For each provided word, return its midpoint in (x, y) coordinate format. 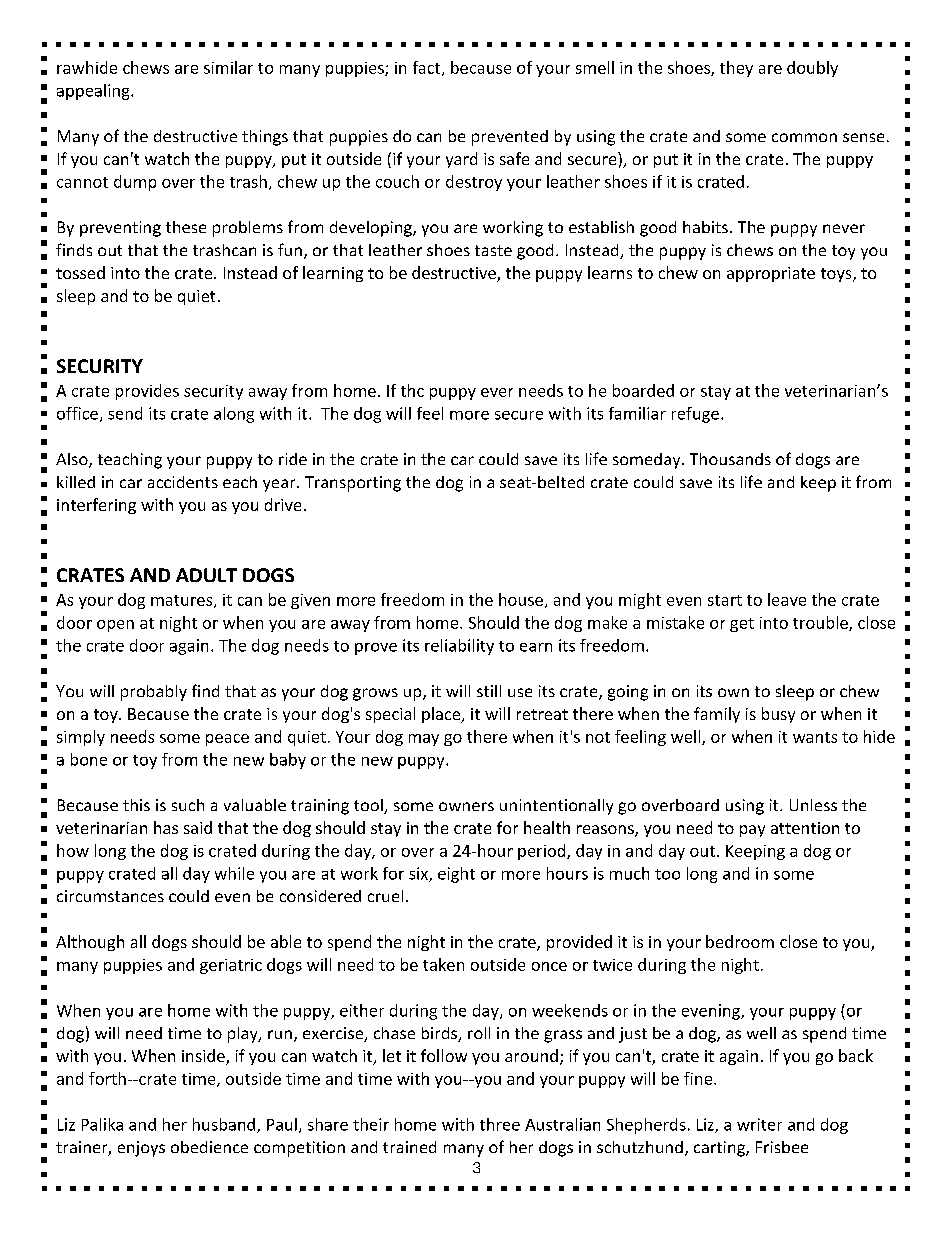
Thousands (730, 459)
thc (412, 390)
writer (759, 1124)
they (736, 69)
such (188, 805)
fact (428, 68)
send (125, 413)
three (500, 1124)
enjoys (141, 1149)
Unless (813, 805)
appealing (94, 92)
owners (466, 806)
